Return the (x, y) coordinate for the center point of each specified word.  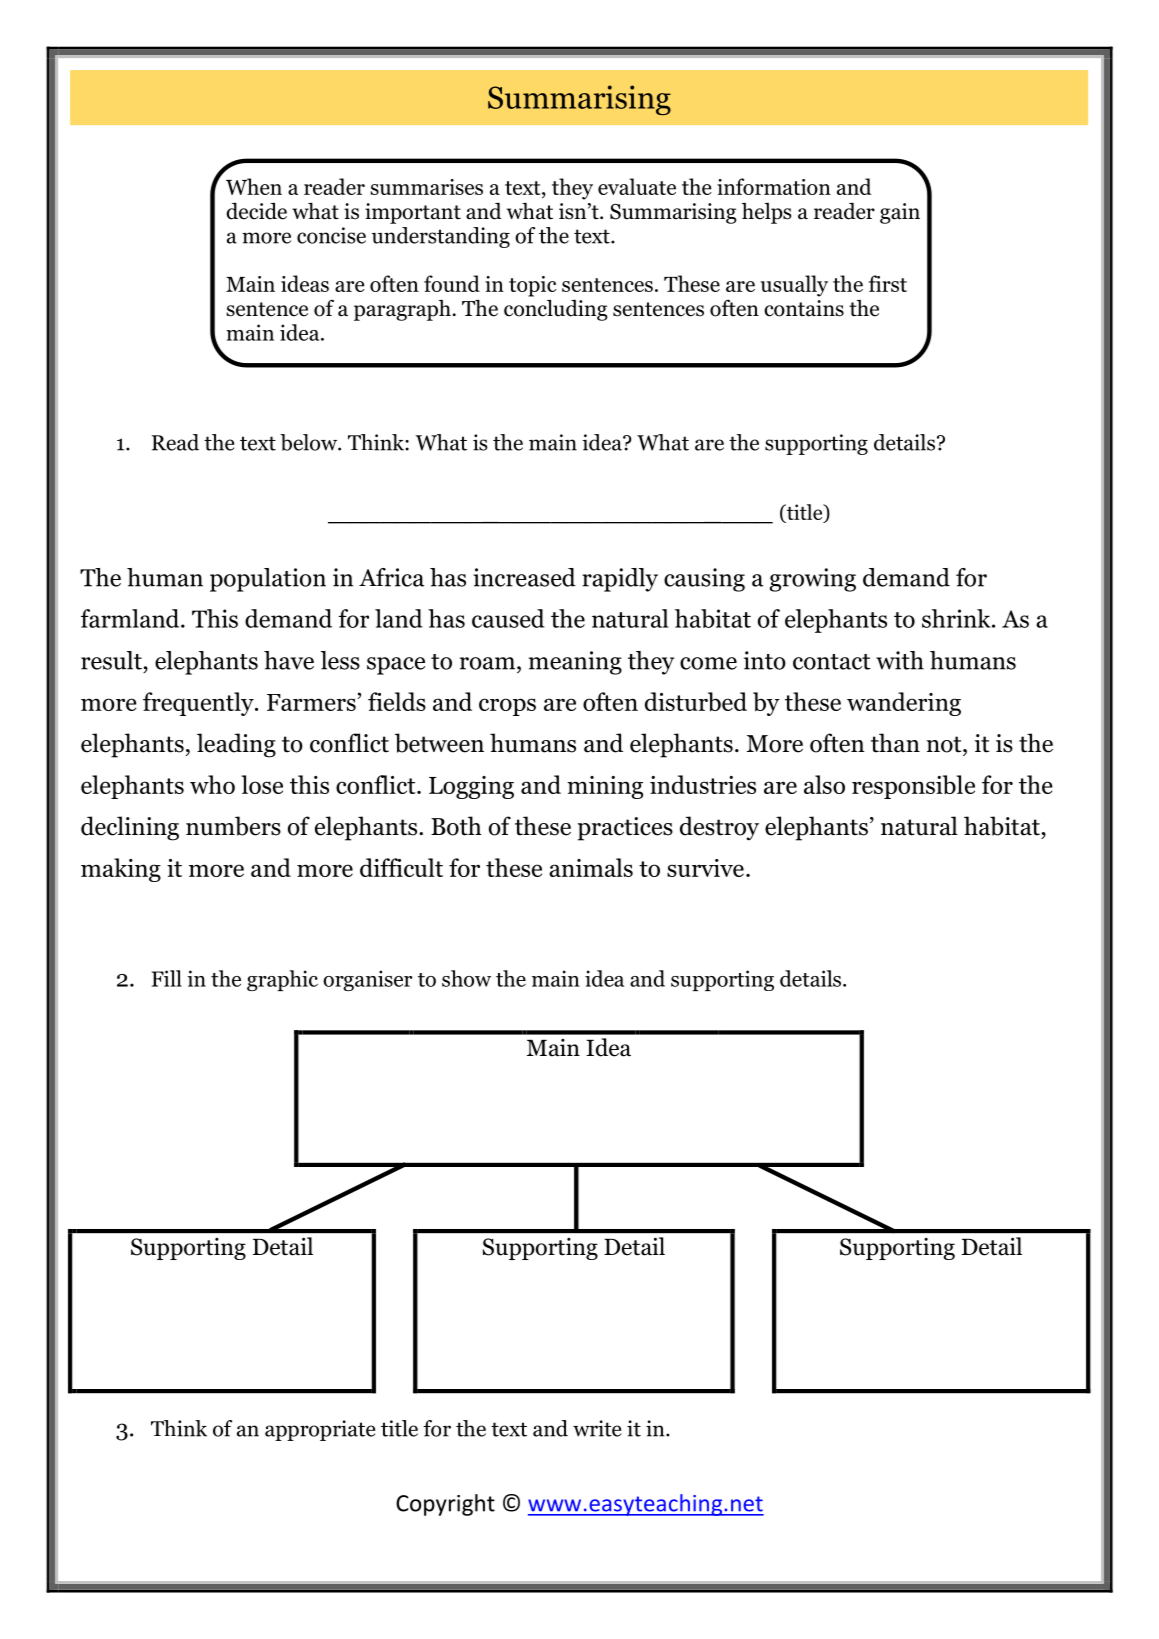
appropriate (320, 1430)
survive (705, 868)
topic (533, 286)
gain (900, 213)
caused (508, 618)
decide (256, 211)
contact (832, 662)
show (466, 978)
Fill (167, 978)
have (289, 660)
